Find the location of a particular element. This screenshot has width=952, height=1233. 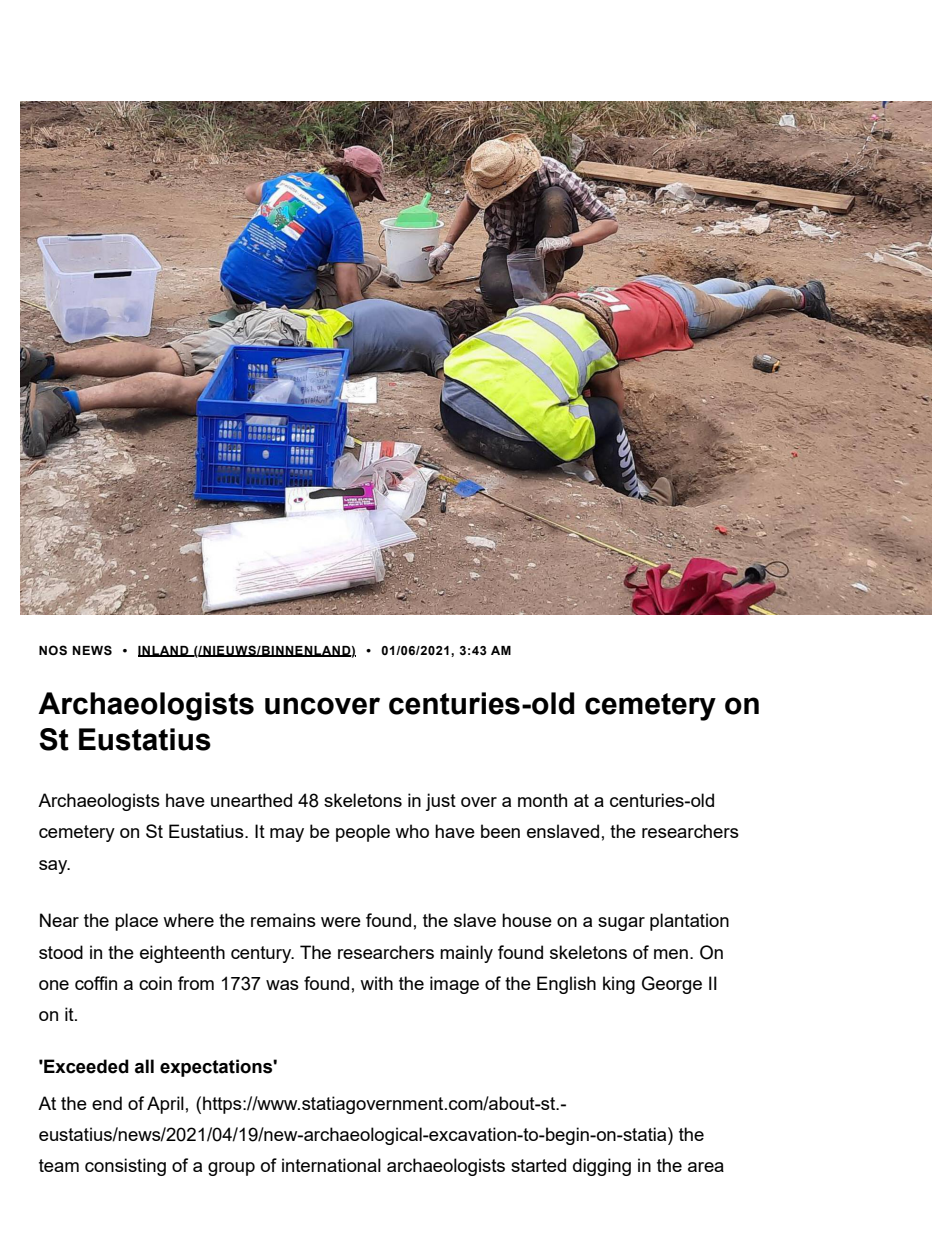

place is located at coordinates (136, 922).
